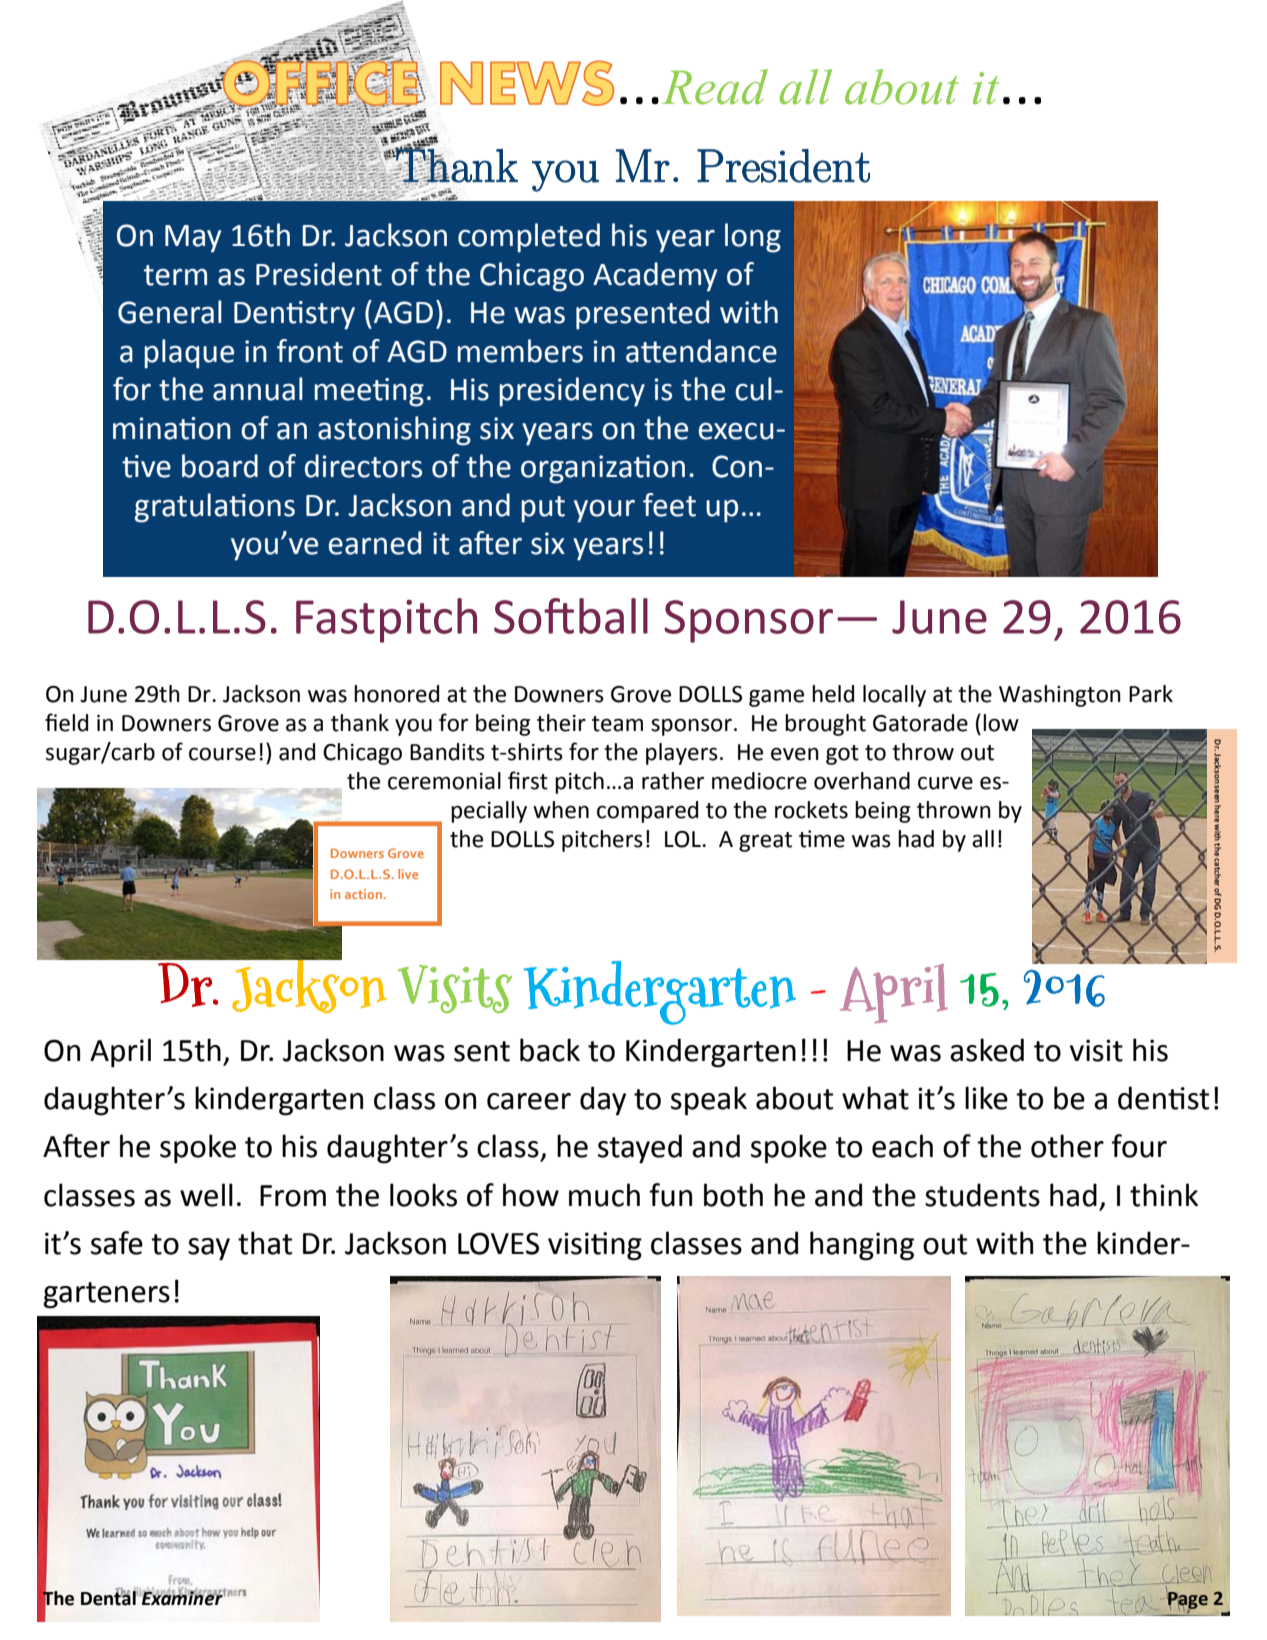 This screenshot has height=1640, width=1267. I want to click on much, so click(604, 1195).
